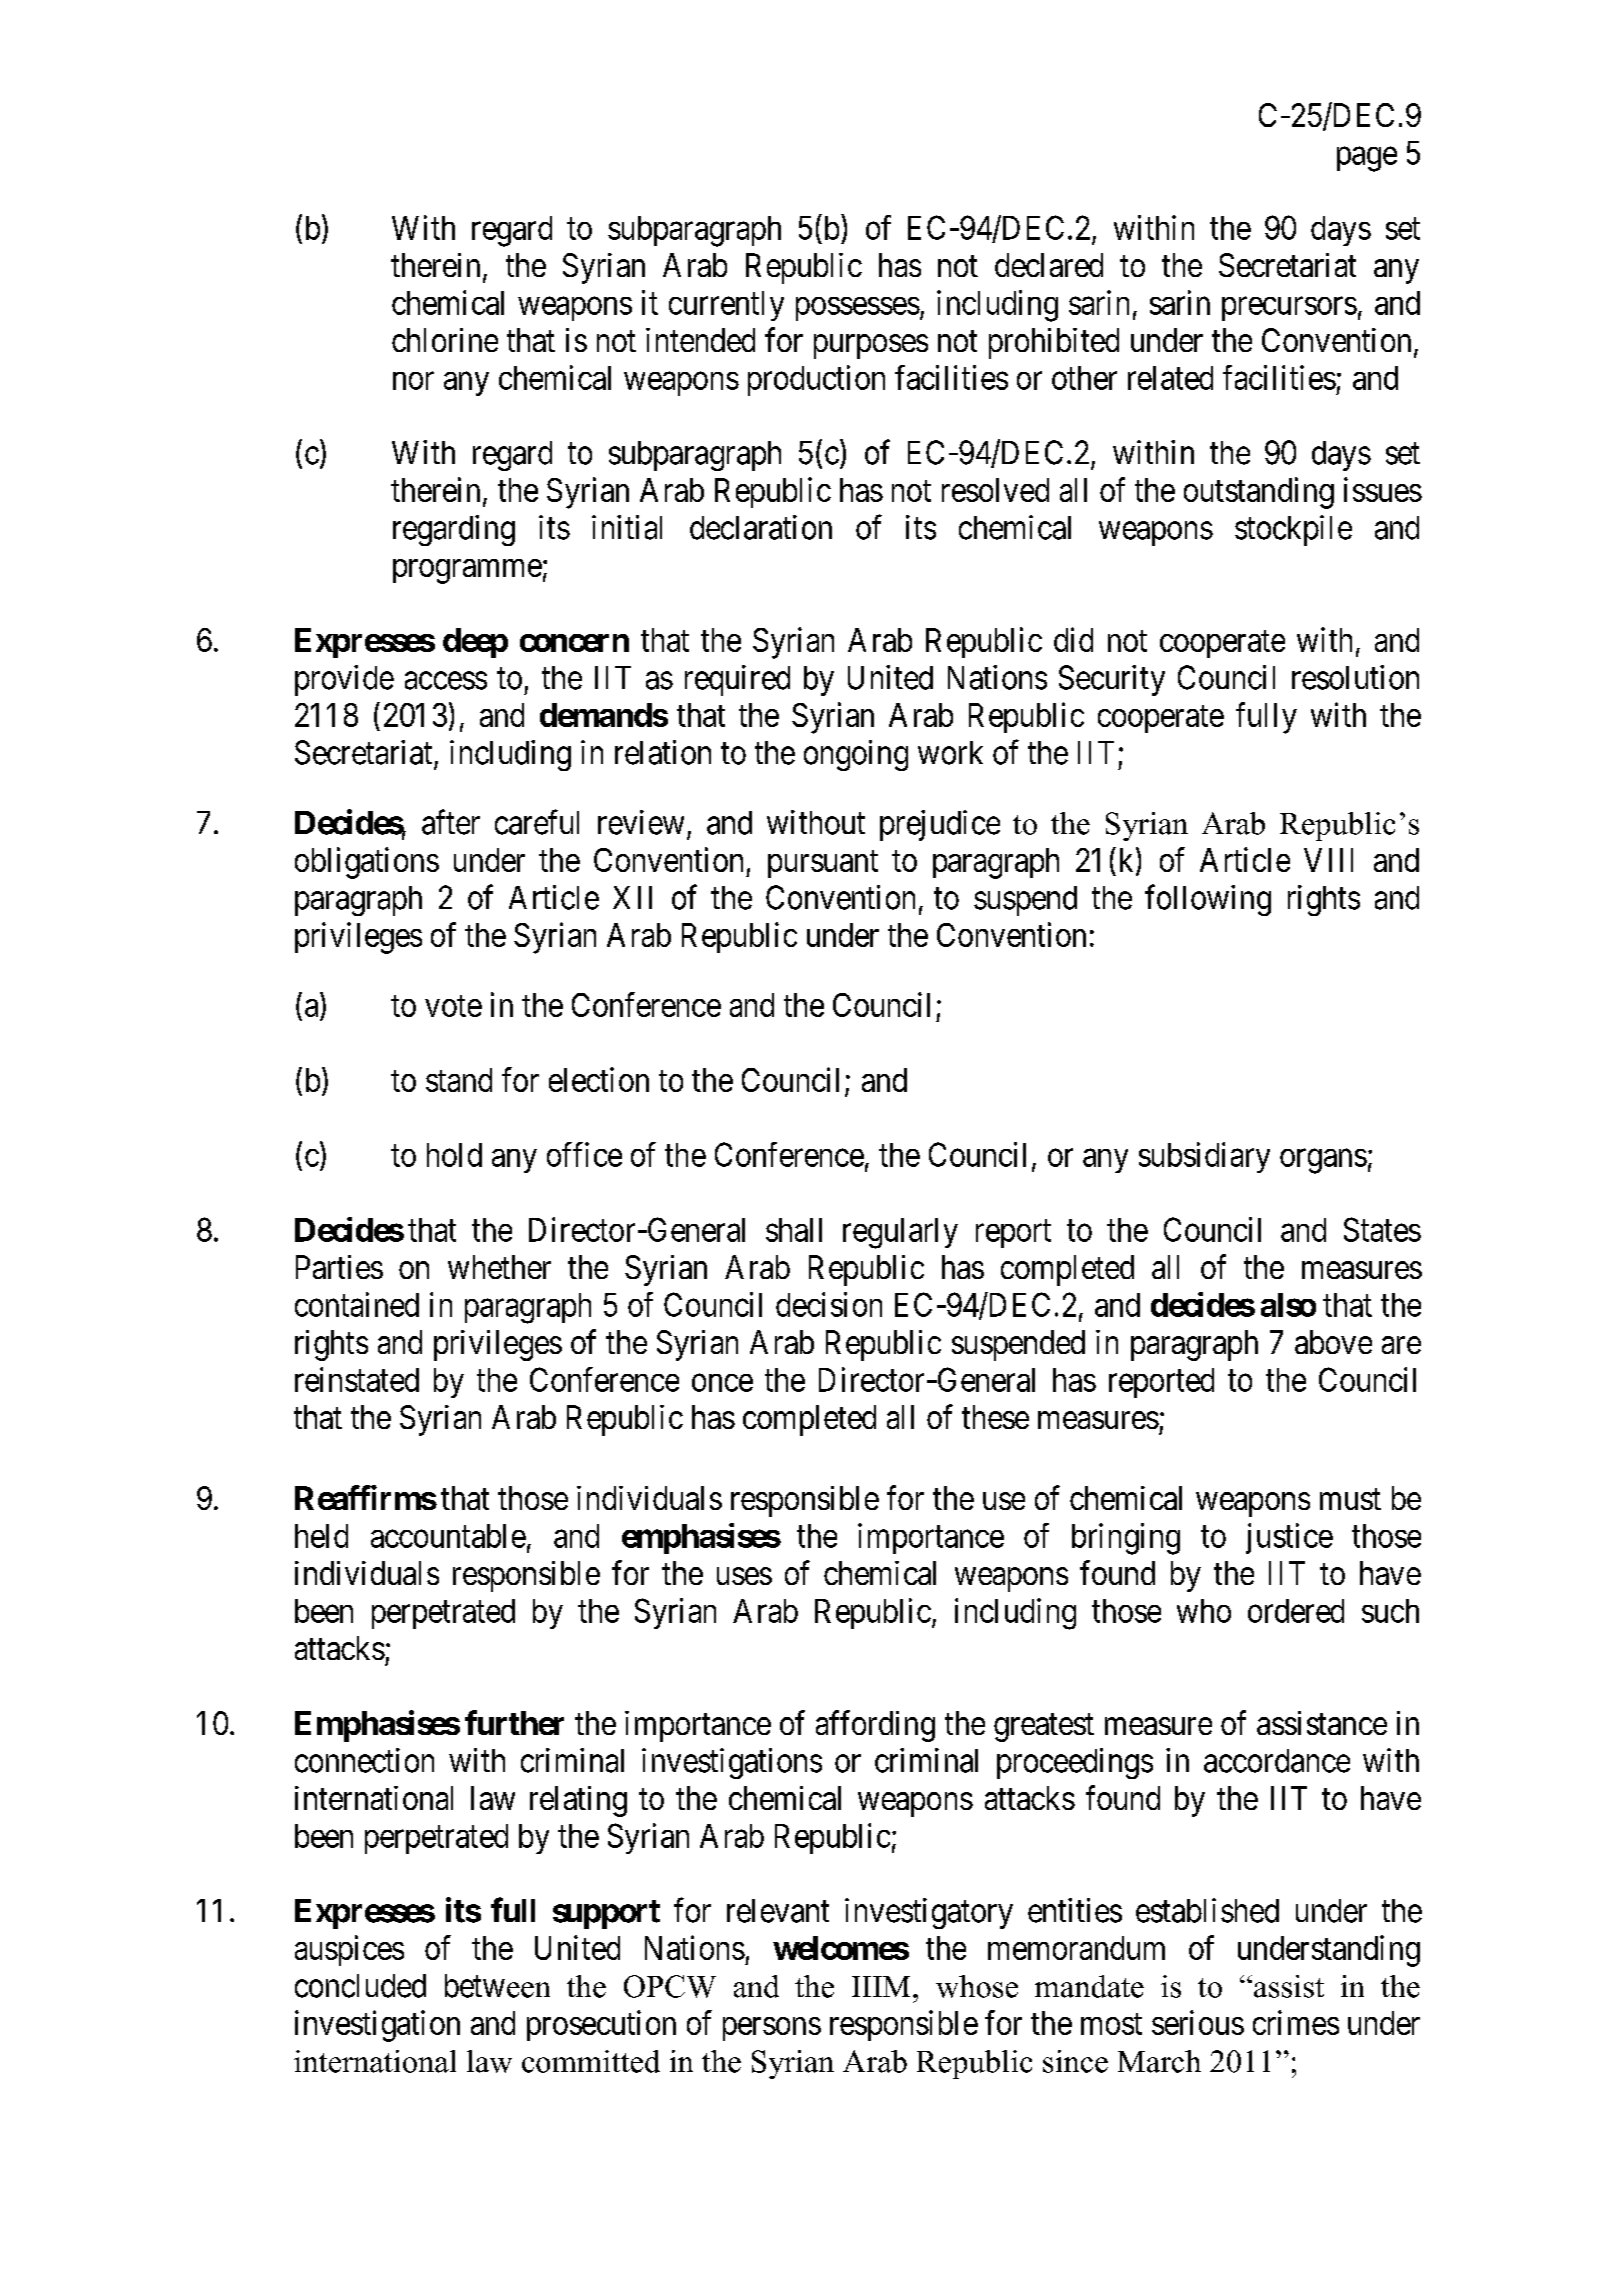  I want to click on regularly, so click(900, 1233).
